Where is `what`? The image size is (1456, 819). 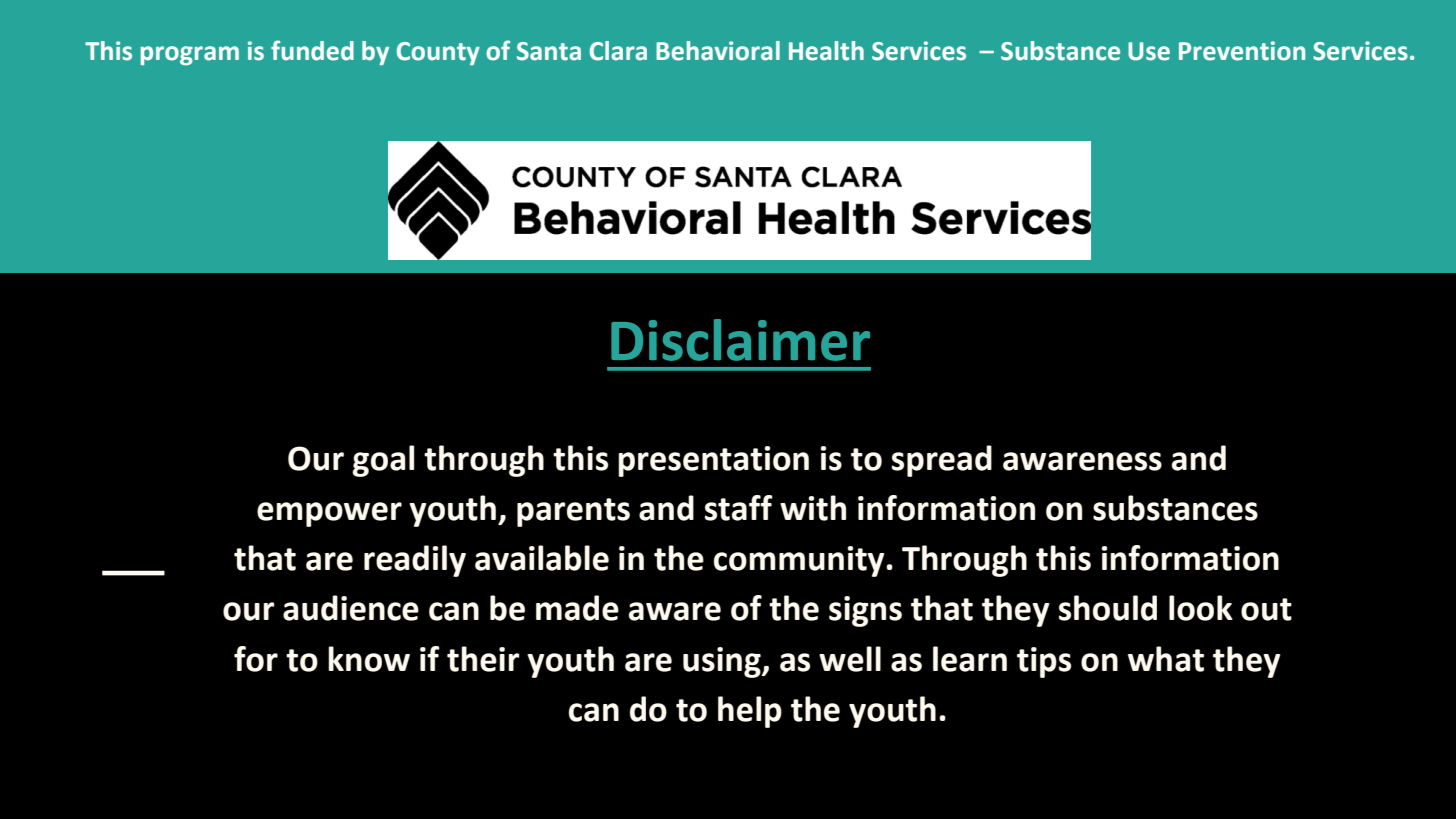 what is located at coordinates (1166, 659).
